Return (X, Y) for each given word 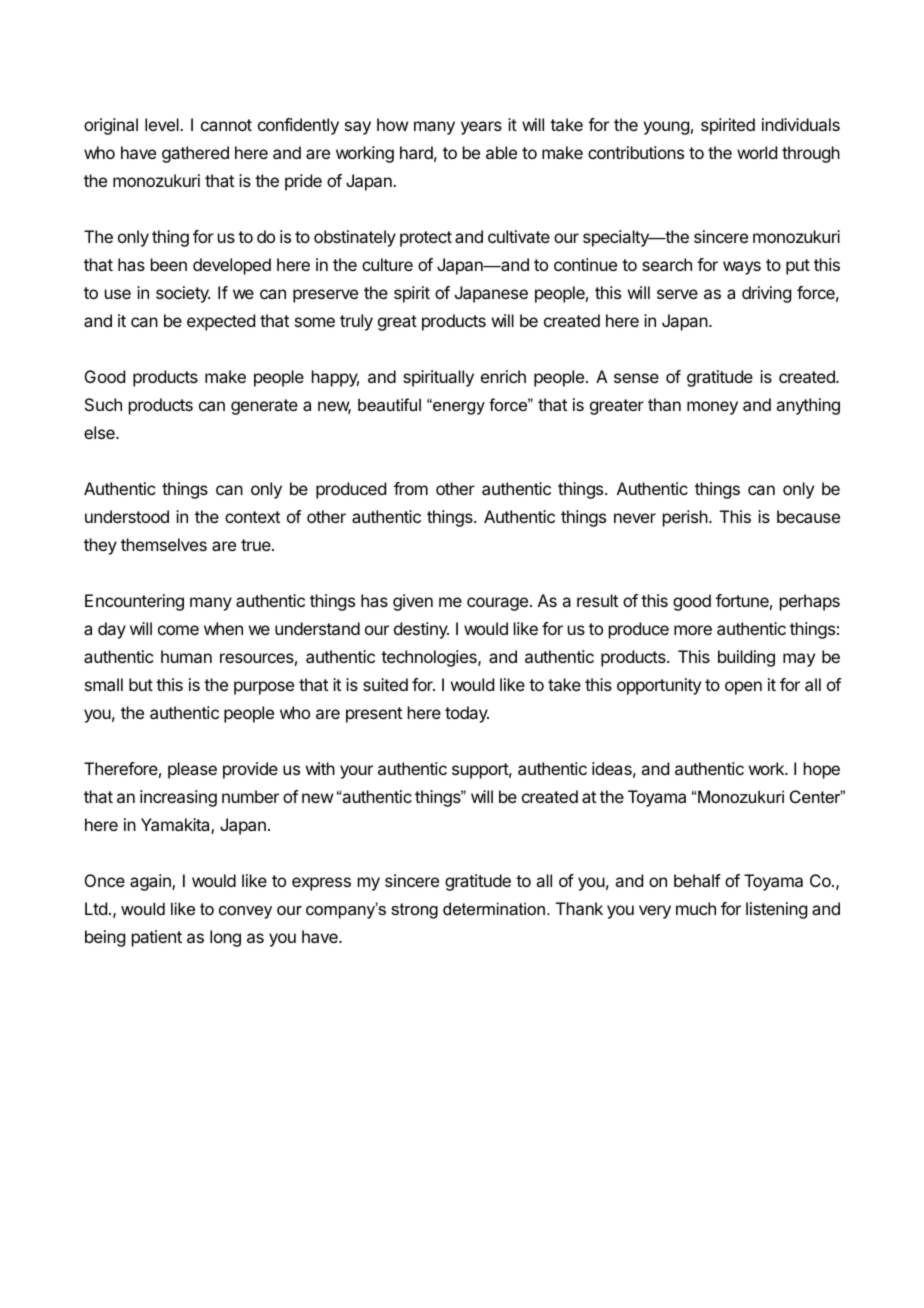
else (100, 432)
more (693, 630)
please (192, 770)
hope (822, 770)
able (501, 152)
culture (387, 264)
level (163, 124)
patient (157, 938)
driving (766, 294)
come (178, 630)
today (467, 714)
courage (497, 604)
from (411, 488)
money (712, 408)
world (757, 152)
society (183, 294)
